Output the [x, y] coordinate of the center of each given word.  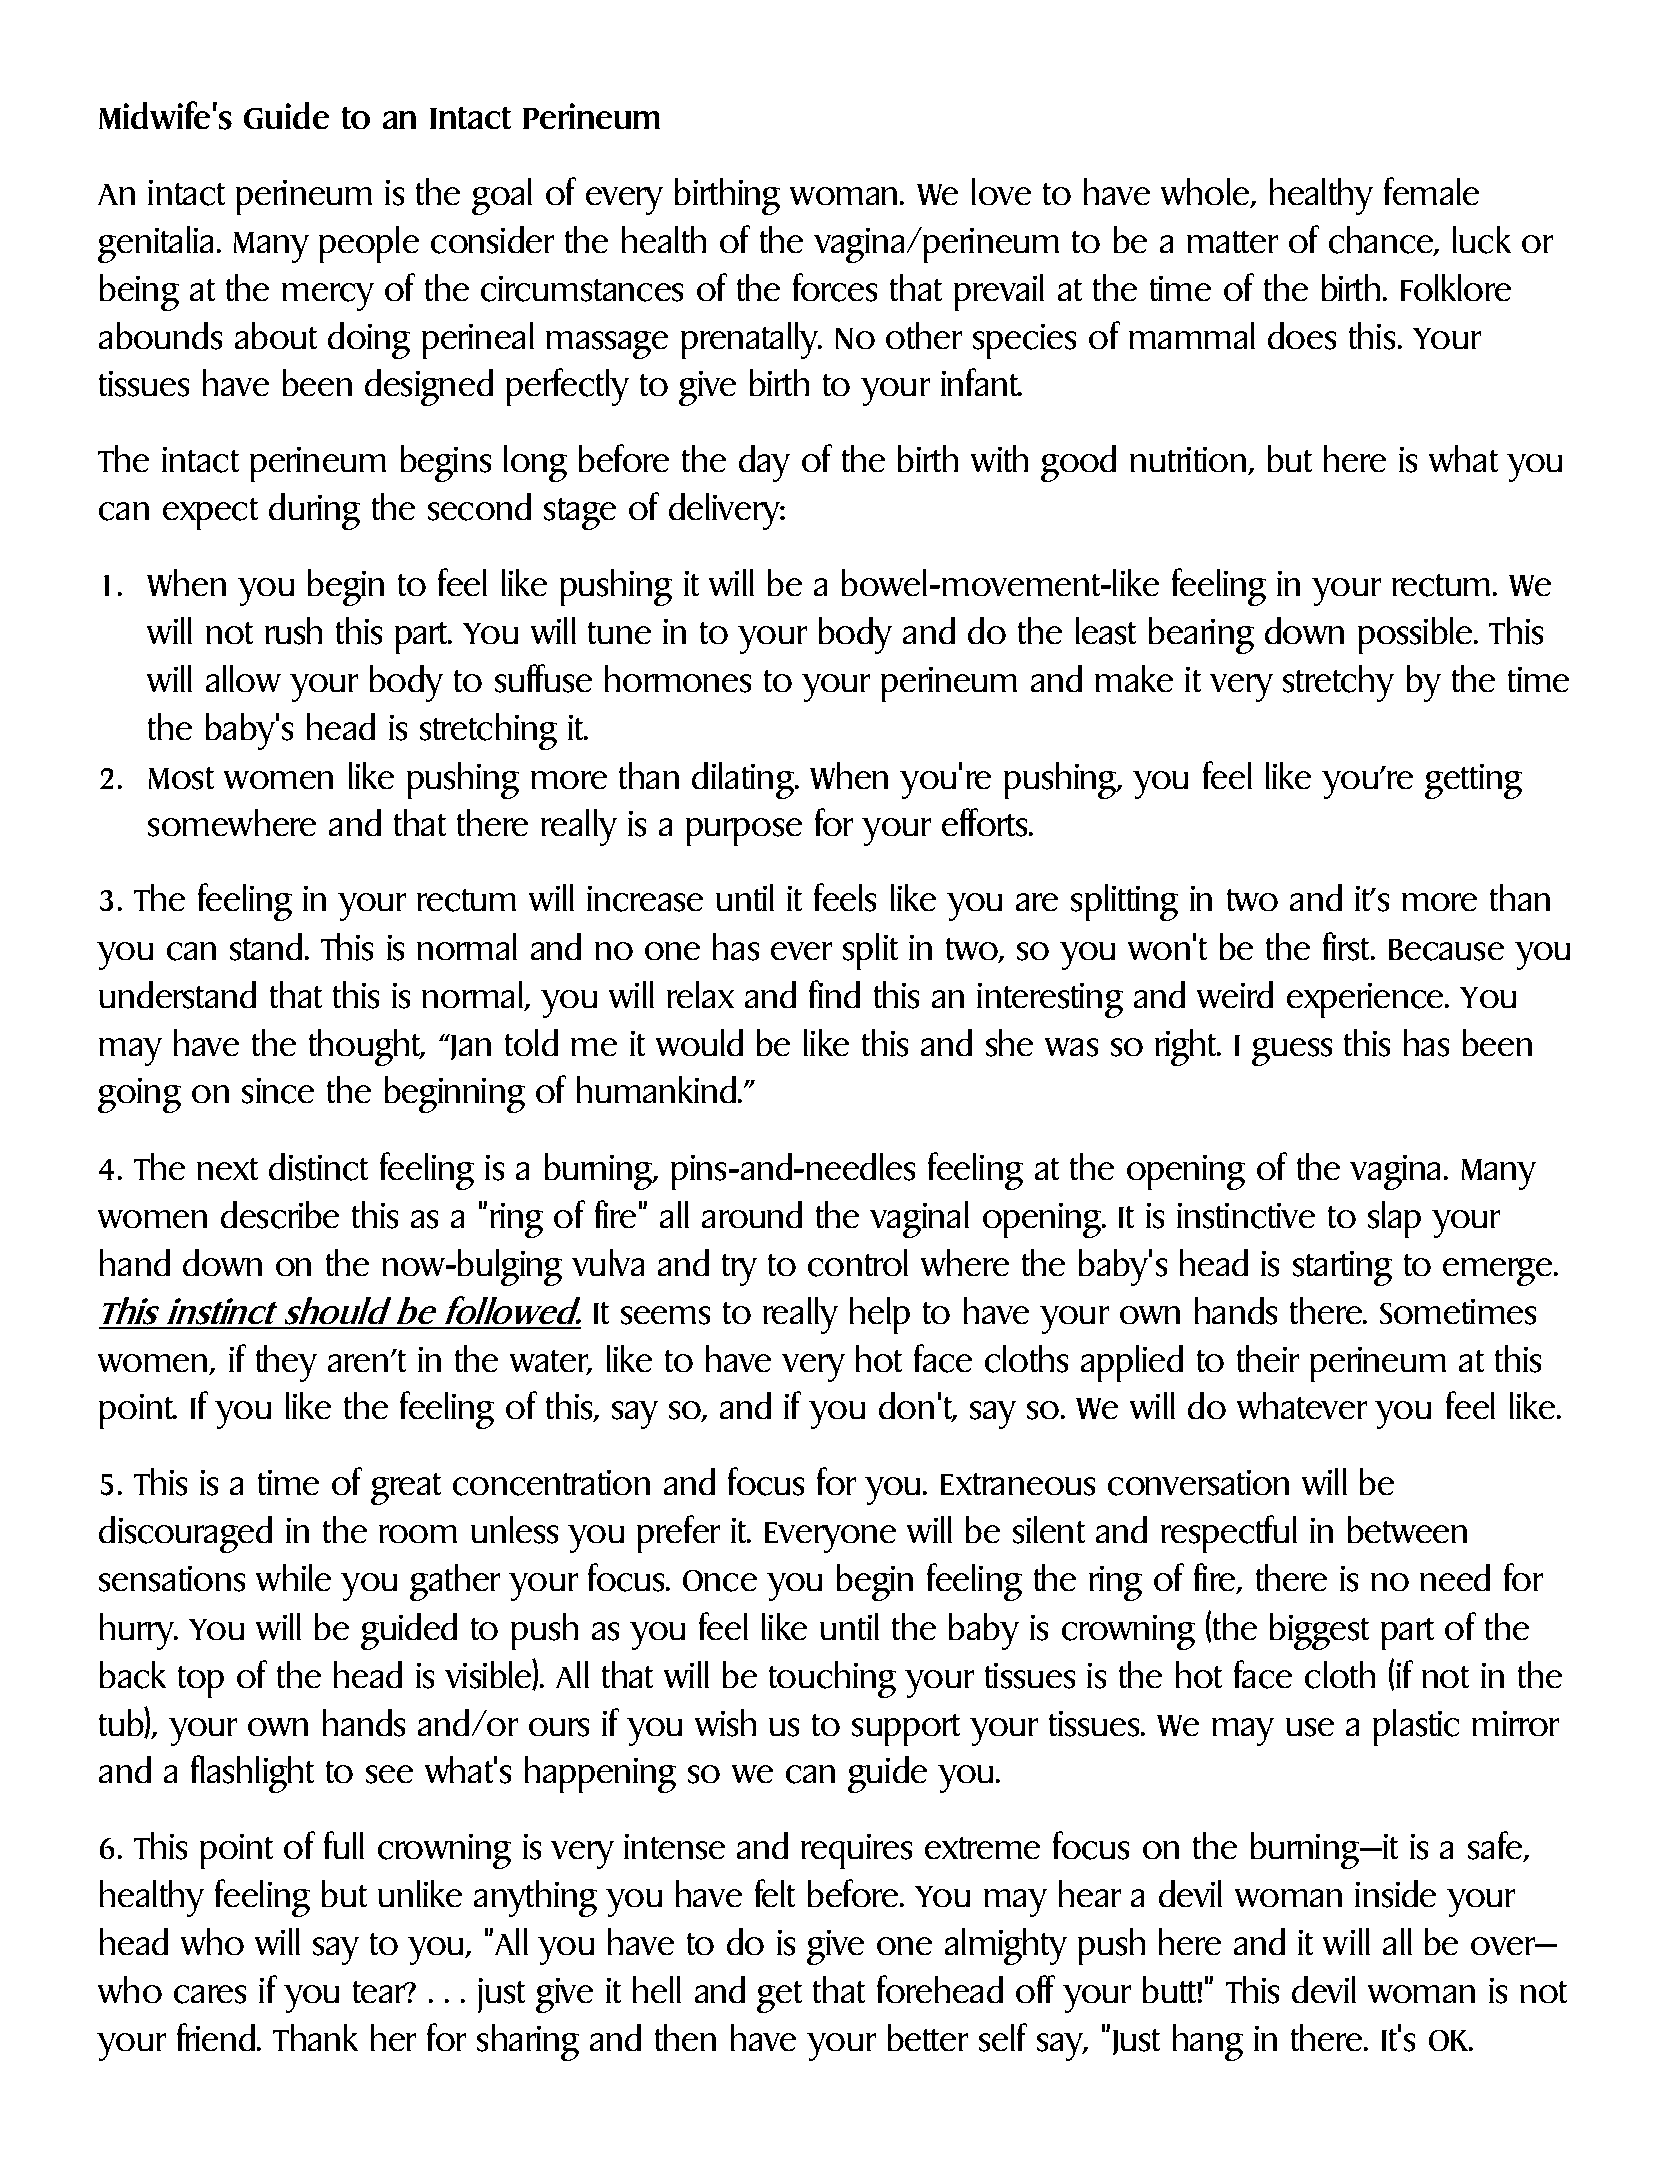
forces [835, 287]
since [278, 1091]
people [369, 244]
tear [380, 1992]
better [928, 2037]
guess [1292, 1052]
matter [1232, 242]
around [752, 1214]
